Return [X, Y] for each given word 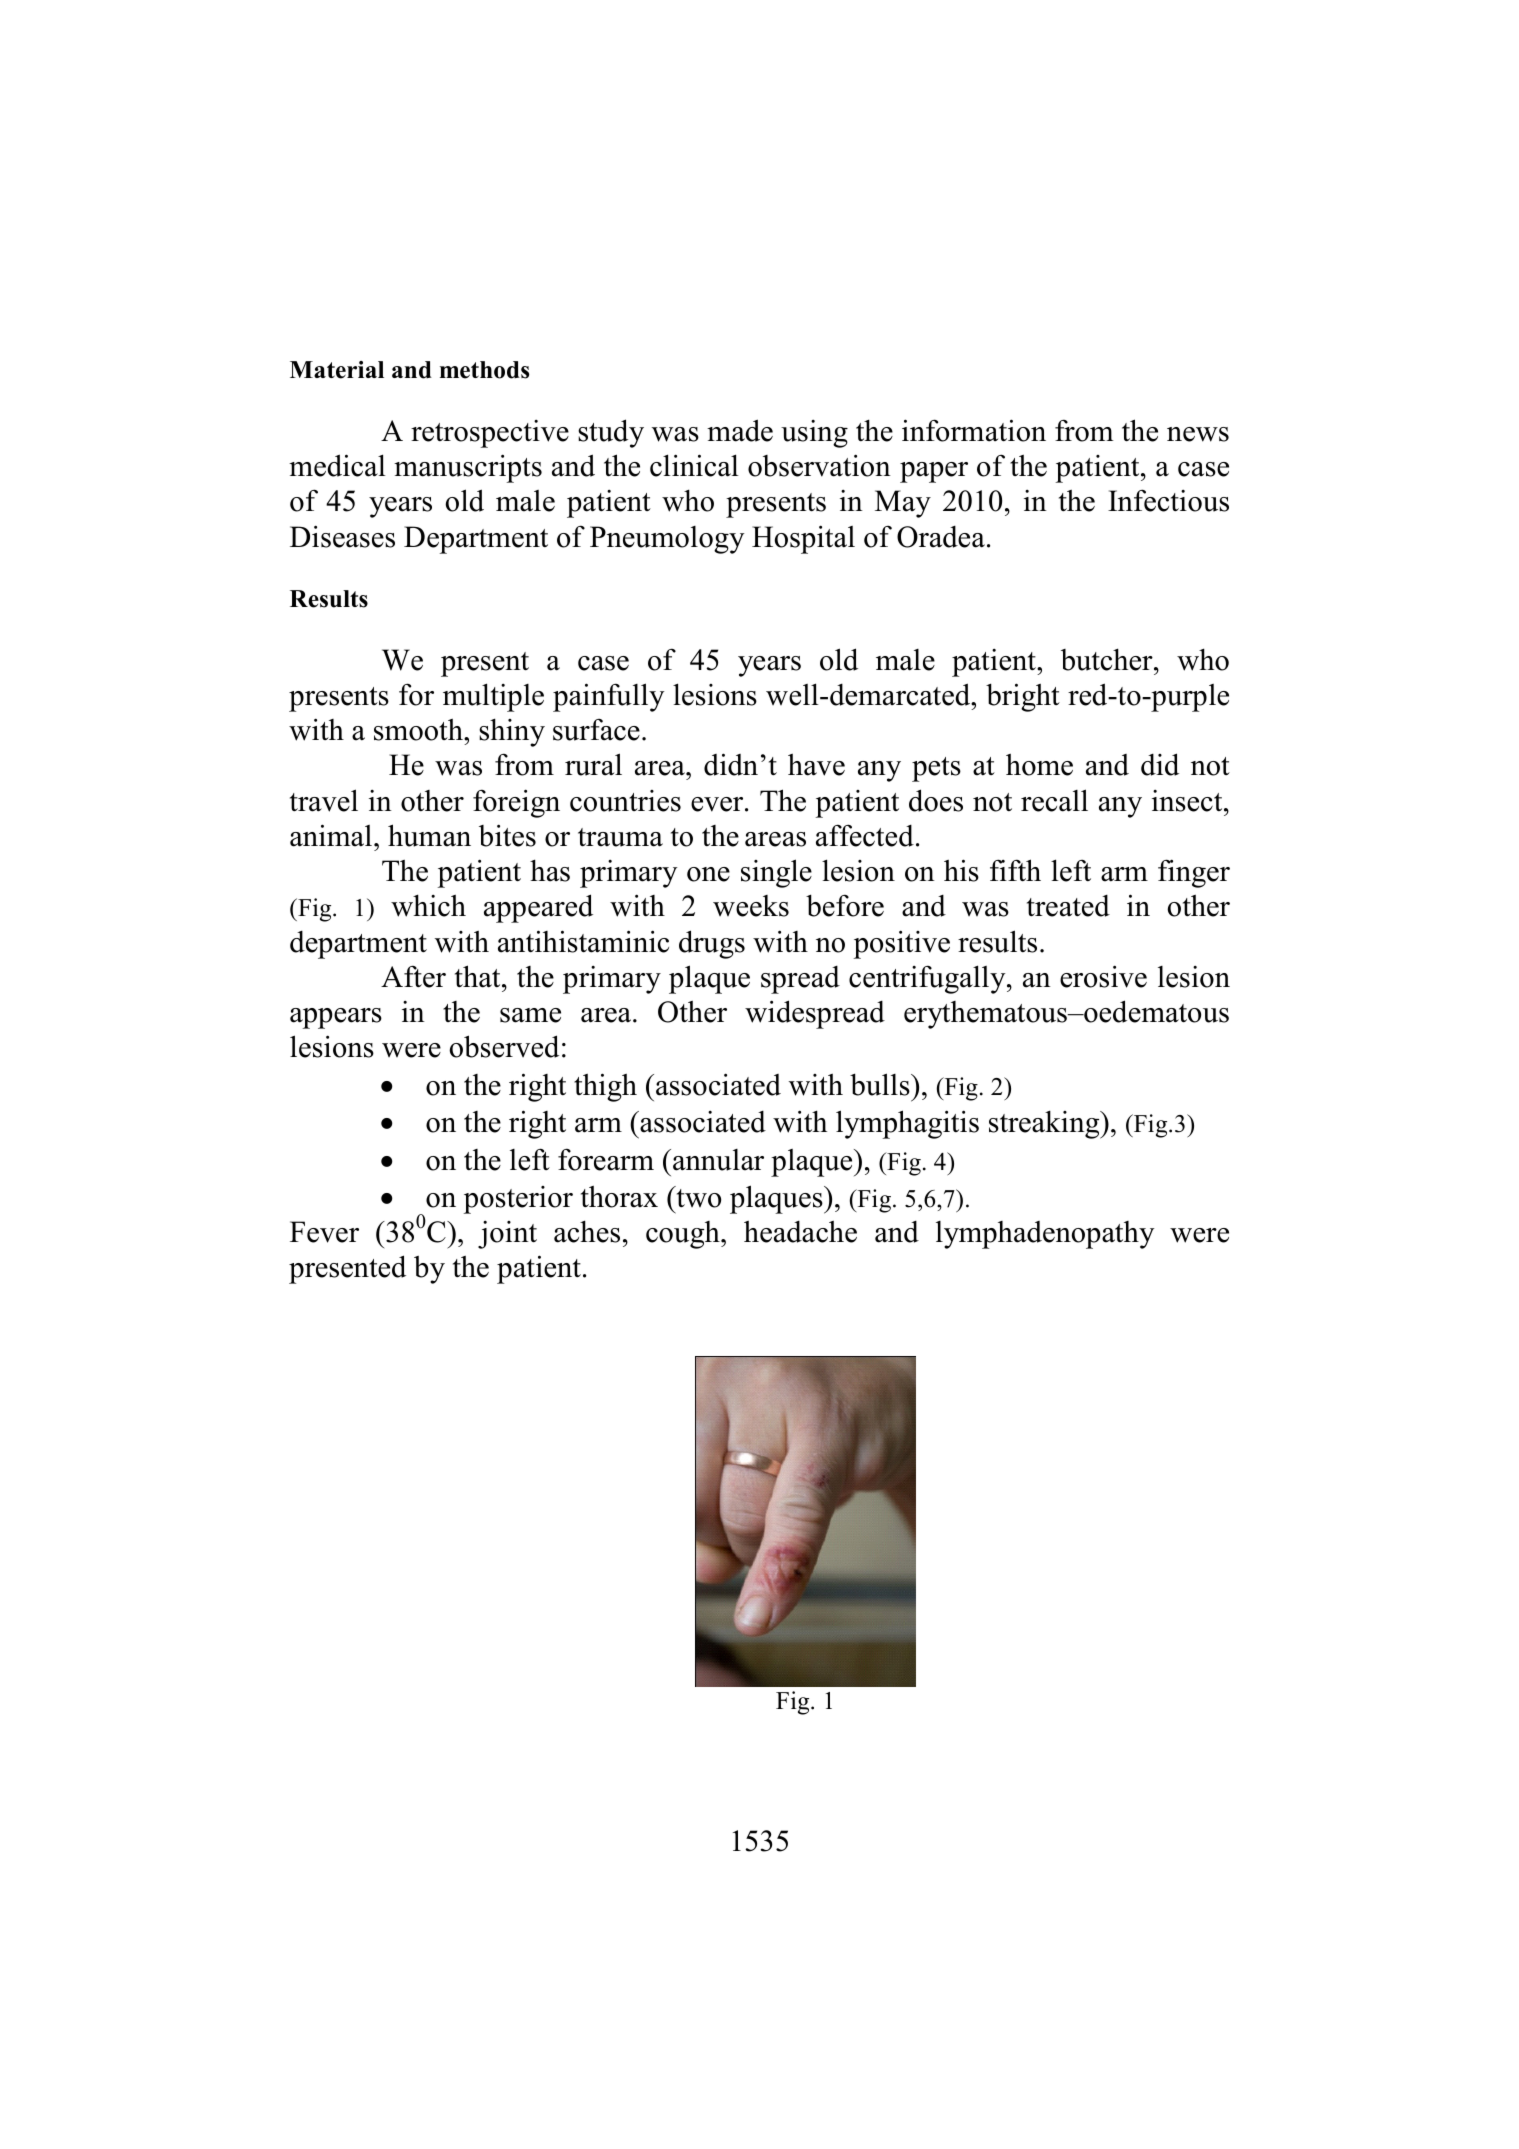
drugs [712, 944]
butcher [1108, 659]
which [428, 905]
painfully [608, 697]
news [1198, 434]
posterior [518, 1200]
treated [1068, 906]
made [740, 430]
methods [484, 370]
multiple [493, 697]
